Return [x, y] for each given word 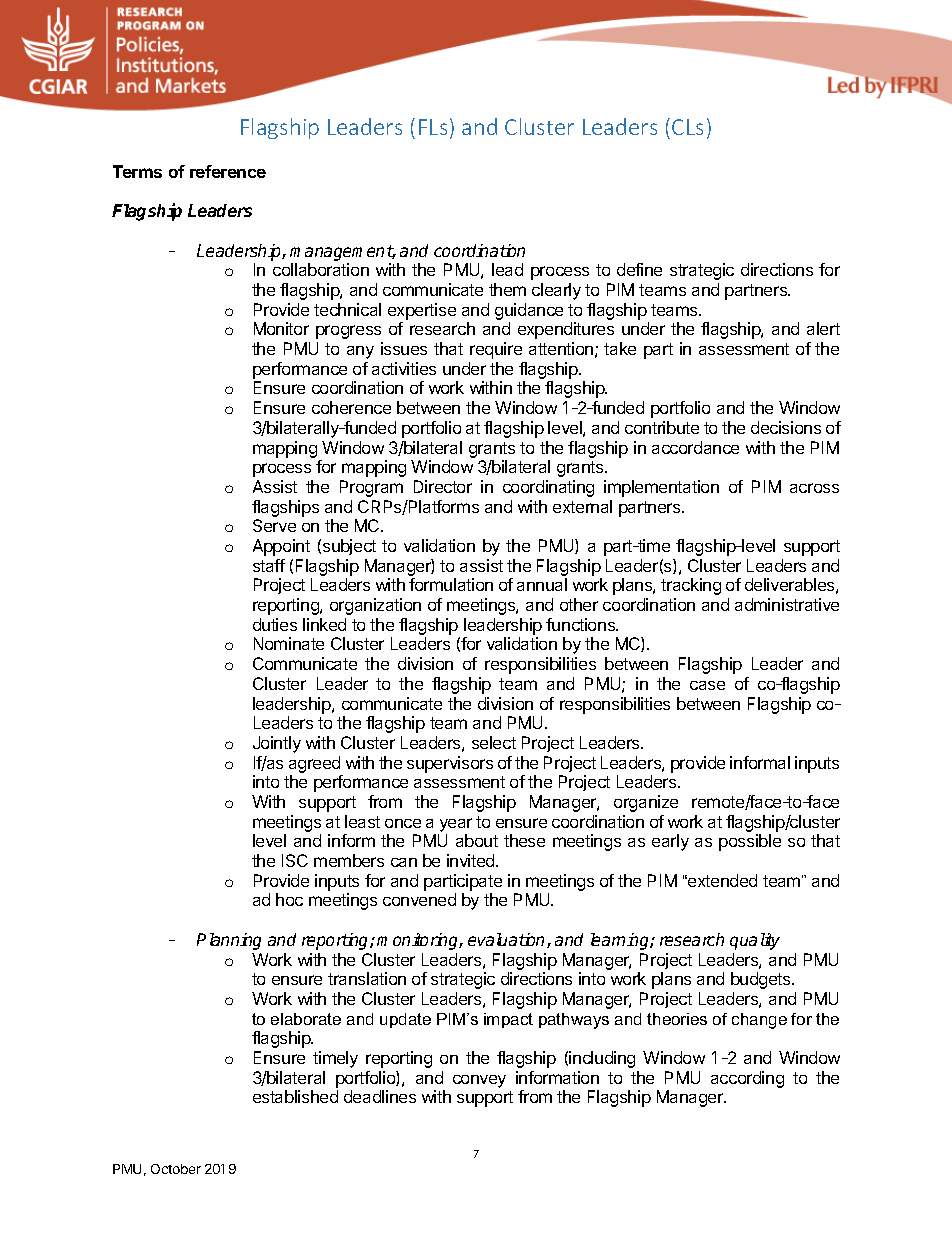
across [814, 488]
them [507, 289]
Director [443, 486]
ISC [295, 860]
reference [228, 171]
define [639, 269]
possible [750, 842]
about [477, 840]
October [176, 1169]
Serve [274, 525]
